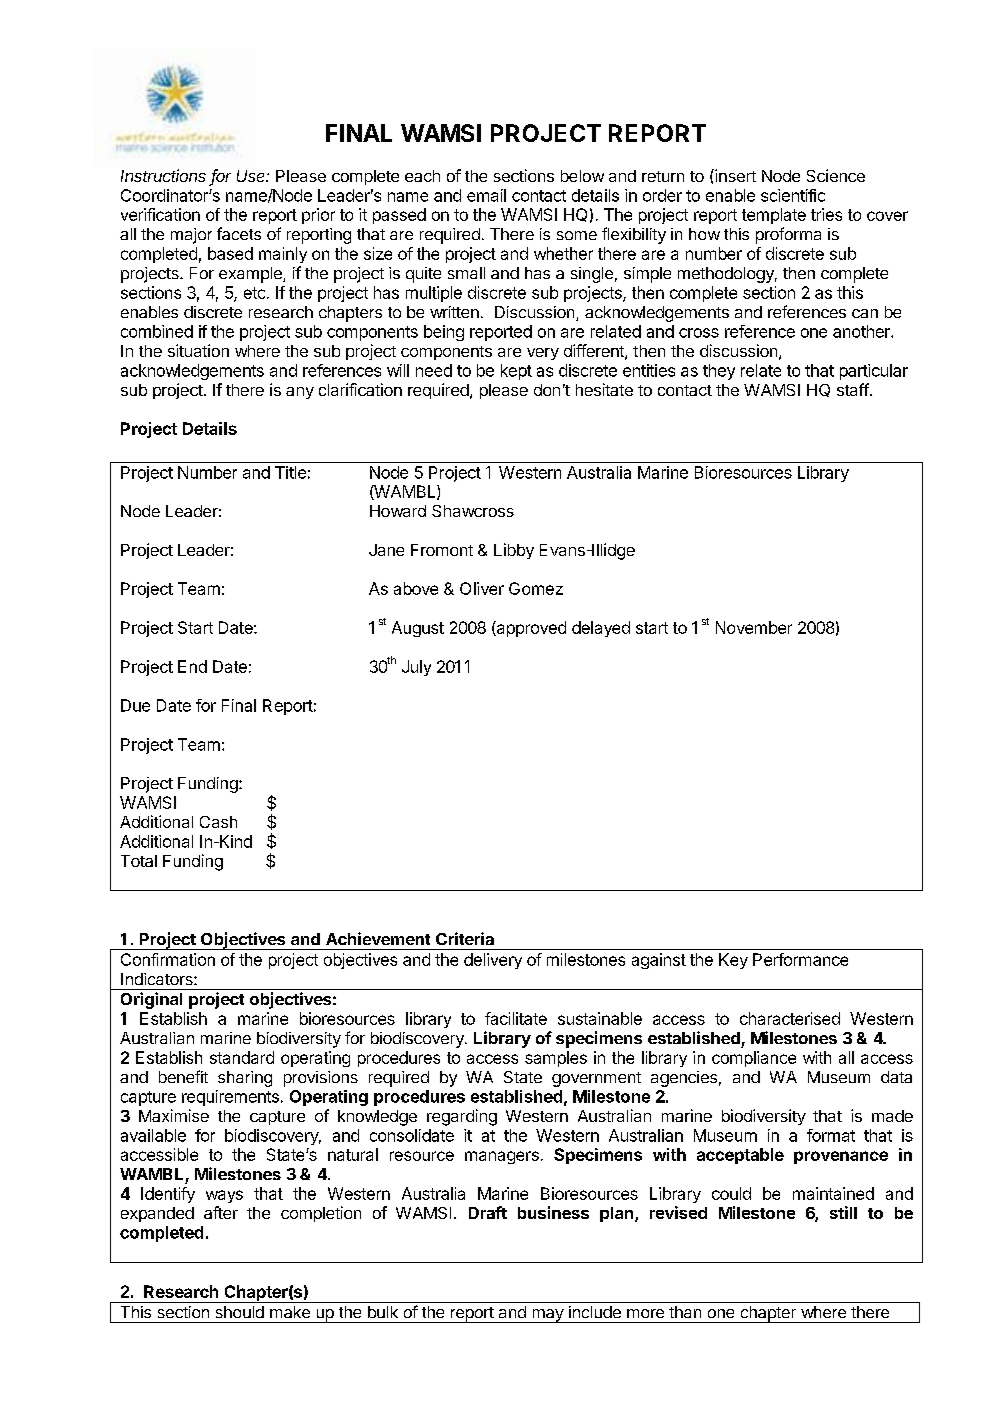 This screenshot has width=1006, height=1423. I want to click on Libby, so click(514, 551).
